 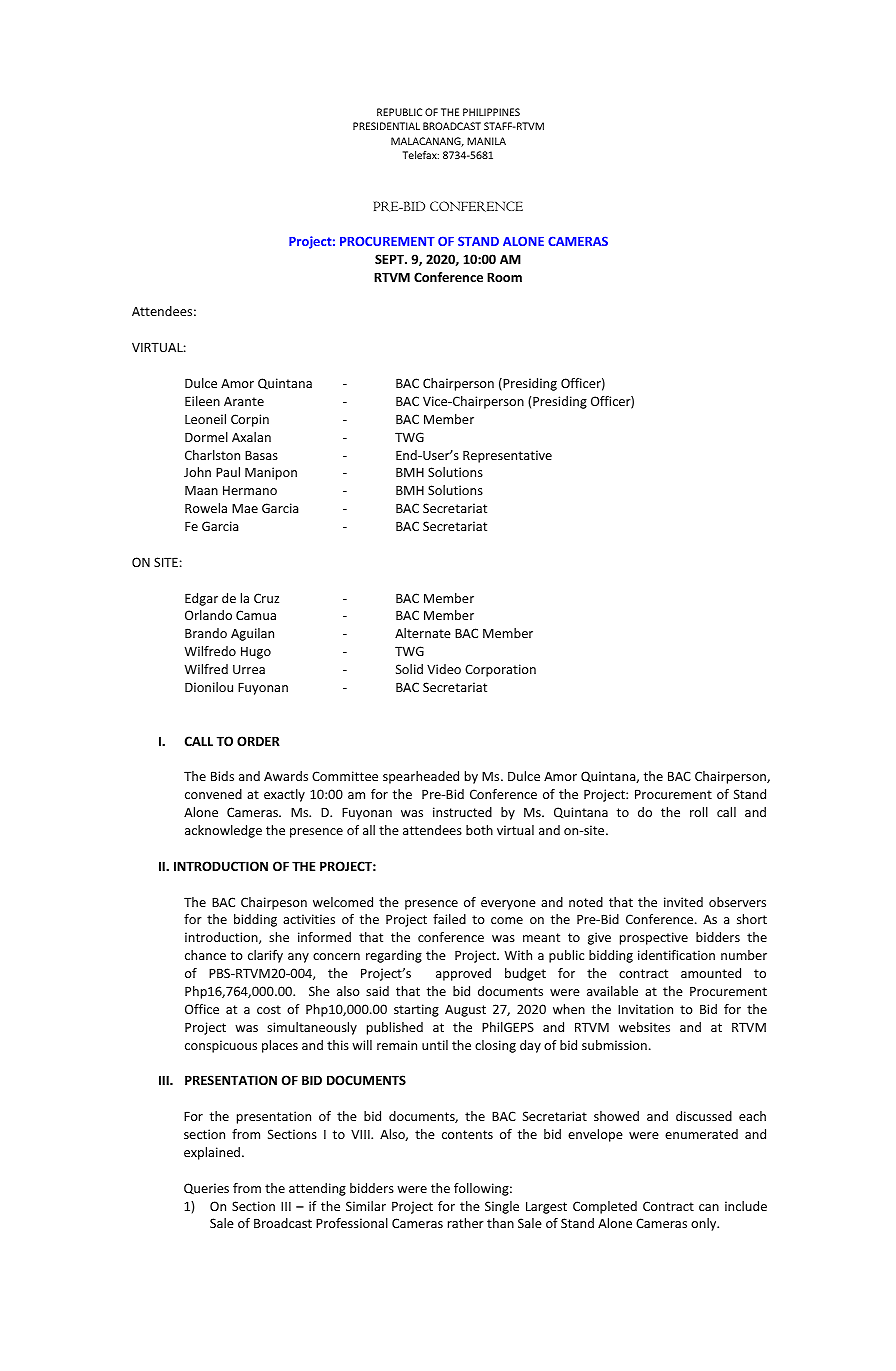 What do you see at coordinates (500, 670) in the page?
I see `Corporation` at bounding box center [500, 670].
